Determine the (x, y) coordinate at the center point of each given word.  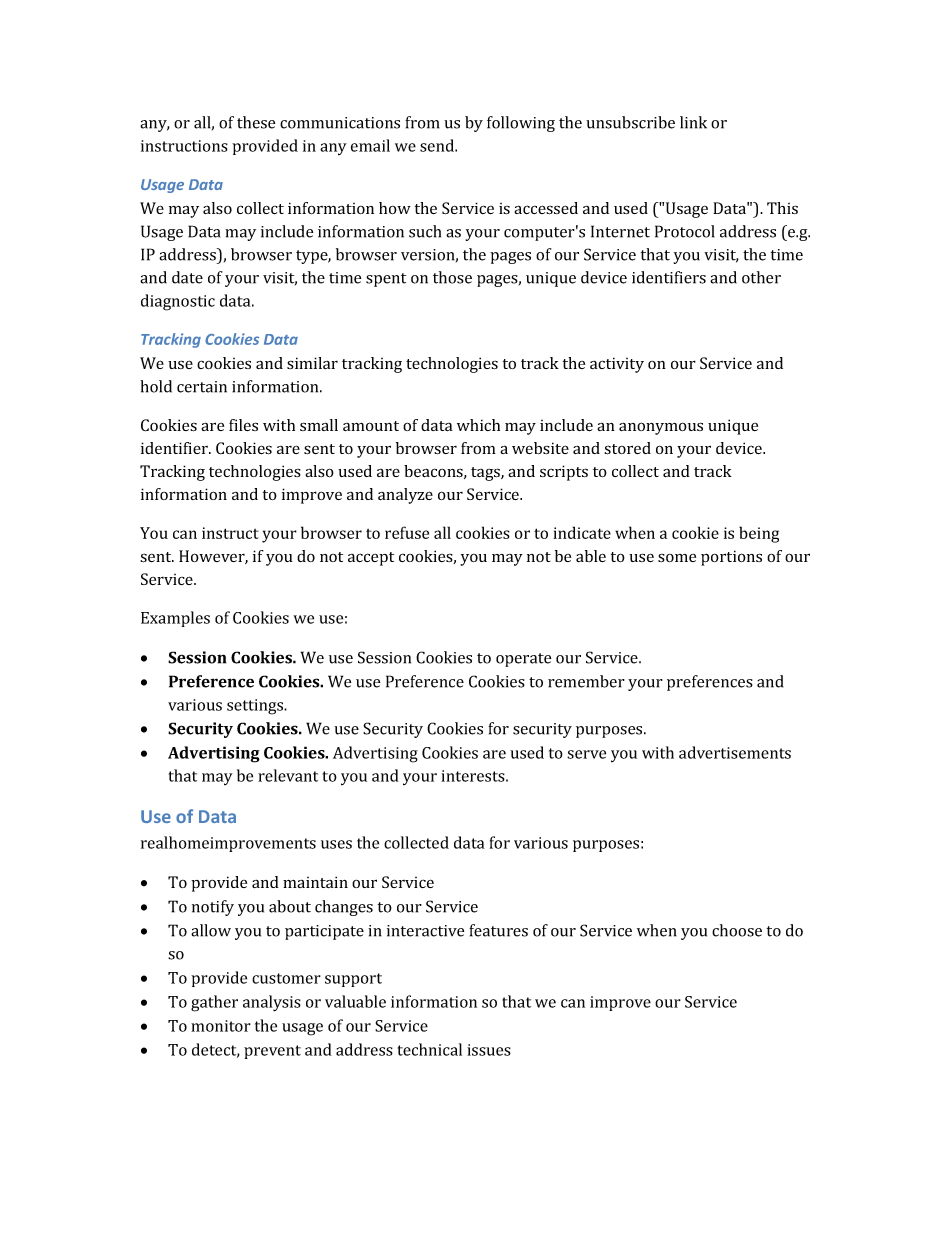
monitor (221, 1026)
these (256, 122)
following (521, 124)
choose (737, 930)
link (693, 122)
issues (489, 1050)
